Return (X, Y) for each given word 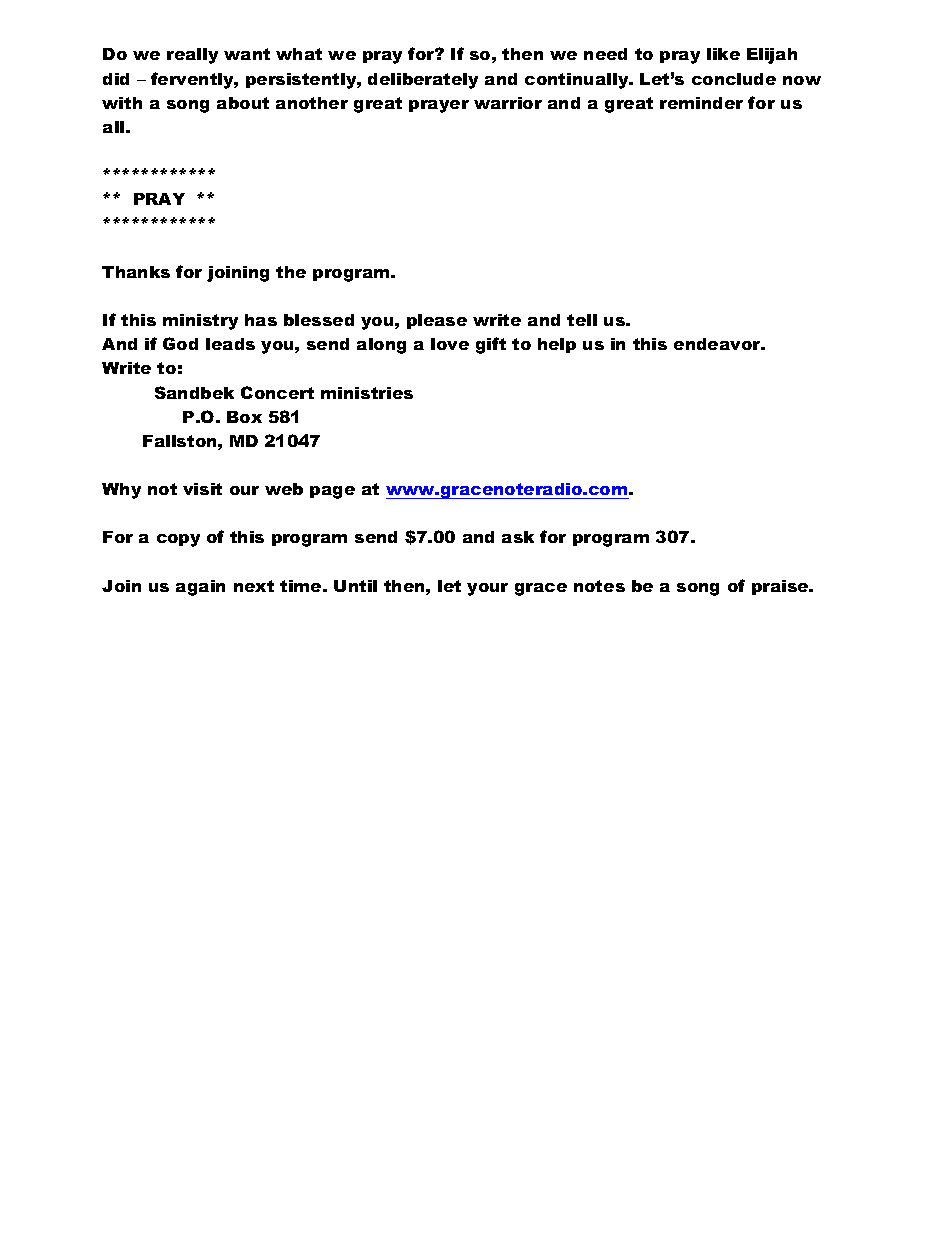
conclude (734, 79)
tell (582, 320)
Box (244, 417)
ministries (367, 393)
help (557, 345)
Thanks (136, 272)
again (200, 588)
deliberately (423, 81)
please (437, 321)
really (192, 56)
